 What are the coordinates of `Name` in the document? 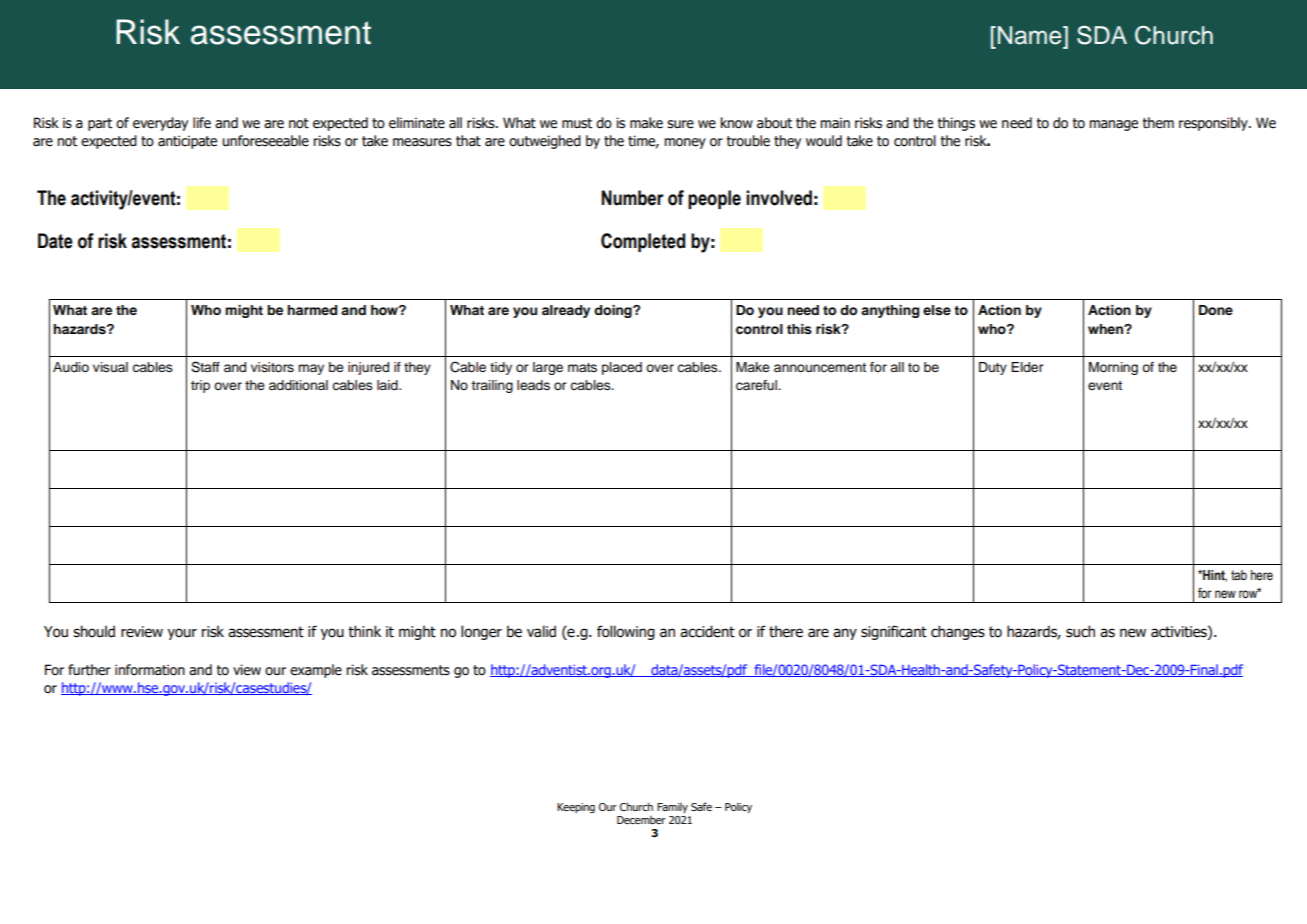 It's located at (1031, 35).
